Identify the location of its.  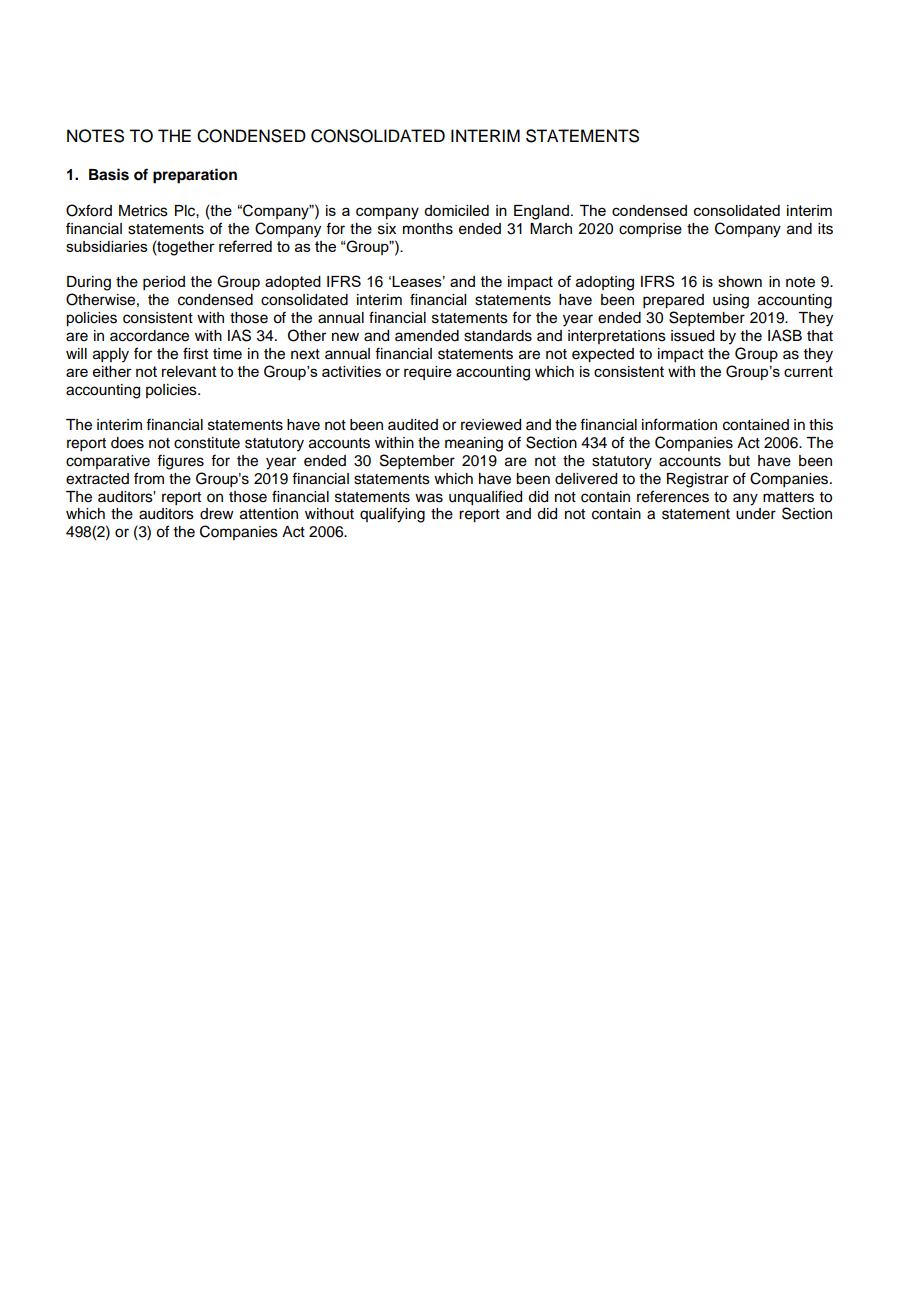
(825, 229).
